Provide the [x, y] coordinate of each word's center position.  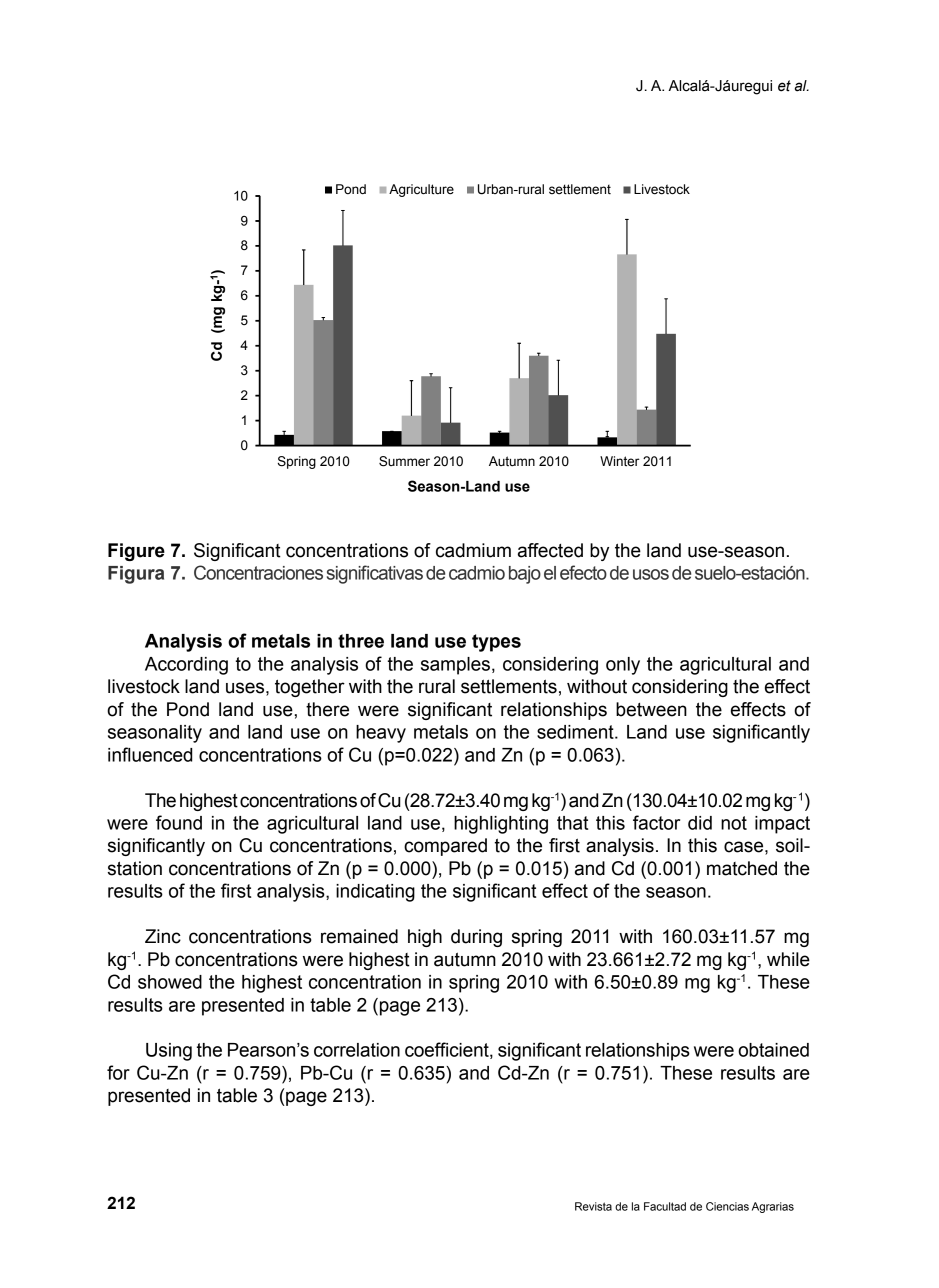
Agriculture [421, 190]
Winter [620, 461]
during [476, 938]
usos [651, 574]
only [623, 666]
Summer [404, 461]
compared [445, 847]
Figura [136, 575]
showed [170, 982]
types [496, 643]
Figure [136, 552]
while [788, 959]
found [179, 822]
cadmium [473, 550]
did [700, 823]
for [118, 1072]
